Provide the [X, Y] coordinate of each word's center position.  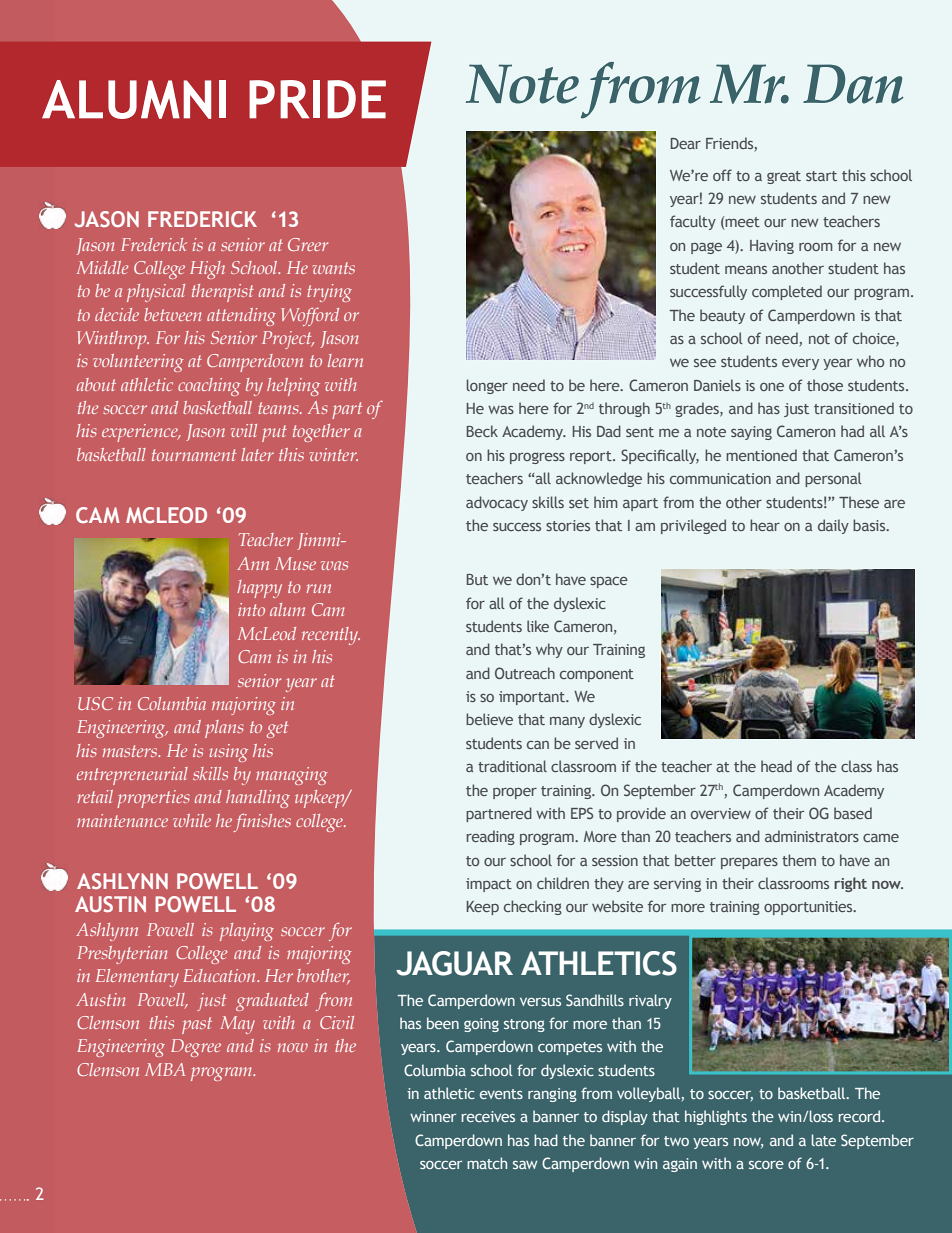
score [766, 1165]
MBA [165, 1069]
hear [765, 525]
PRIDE [317, 99]
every [800, 364]
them [799, 860]
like [538, 626]
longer [487, 386]
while [192, 820]
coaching [209, 387]
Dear [686, 143]
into [251, 609]
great [784, 177]
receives [488, 1116]
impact [489, 885]
